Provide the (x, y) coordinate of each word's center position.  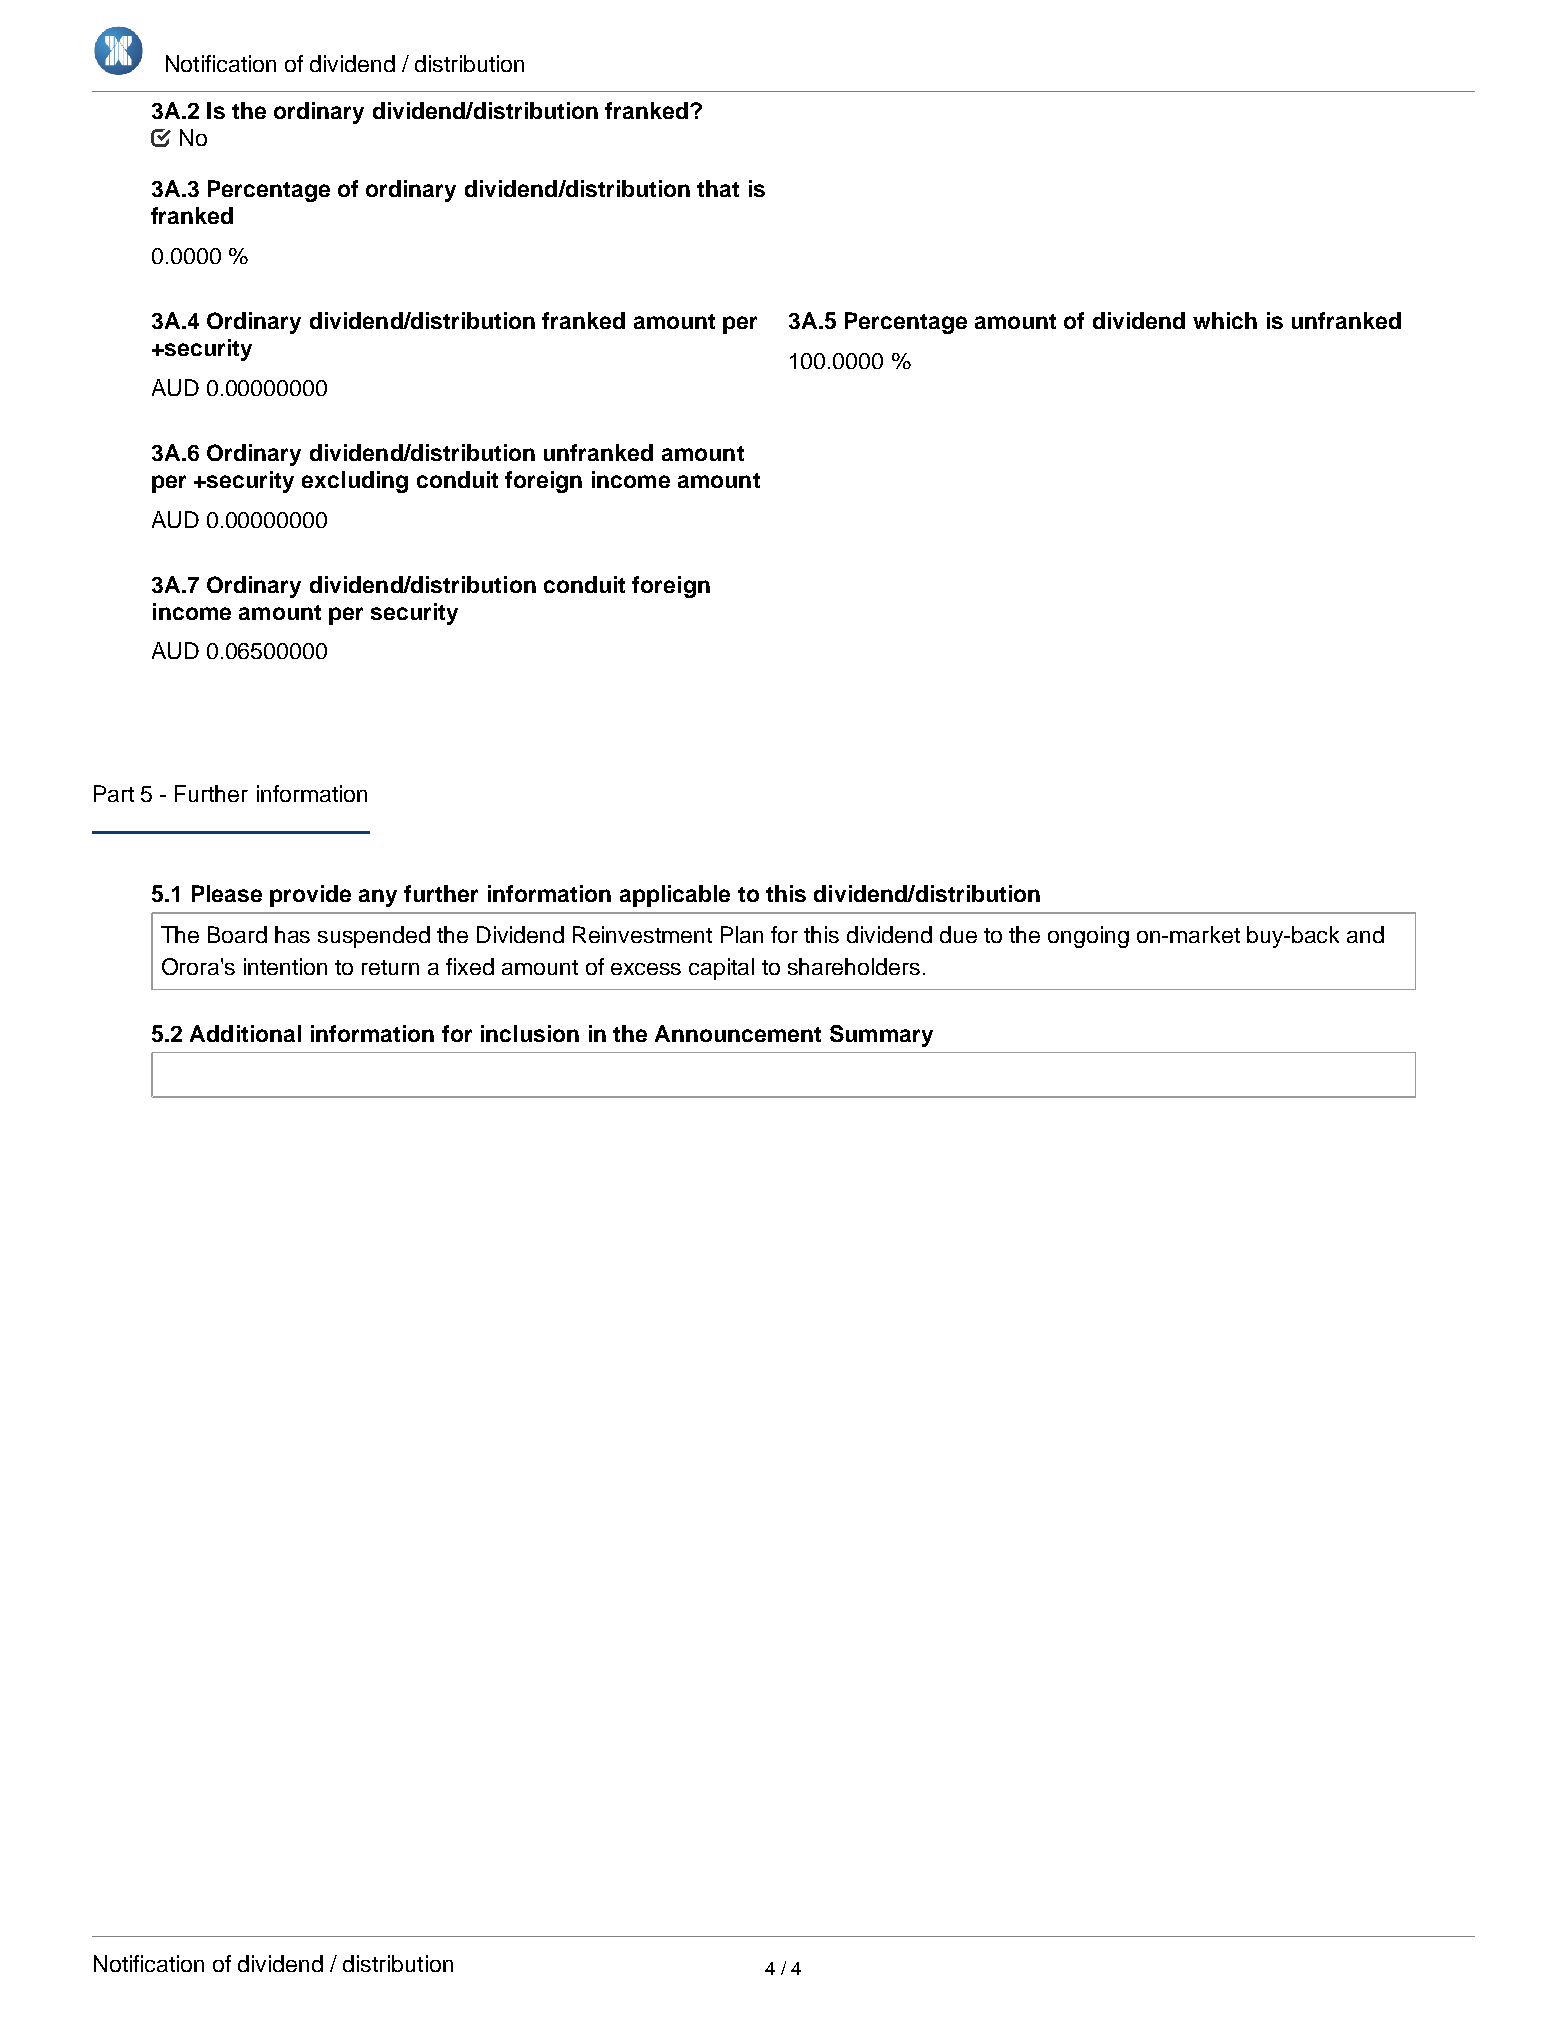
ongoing (1088, 937)
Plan (742, 934)
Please (227, 893)
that (718, 188)
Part (114, 793)
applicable (675, 896)
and (1365, 934)
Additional (245, 1033)
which (1225, 320)
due (958, 934)
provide (310, 896)
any (378, 898)
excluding (355, 482)
